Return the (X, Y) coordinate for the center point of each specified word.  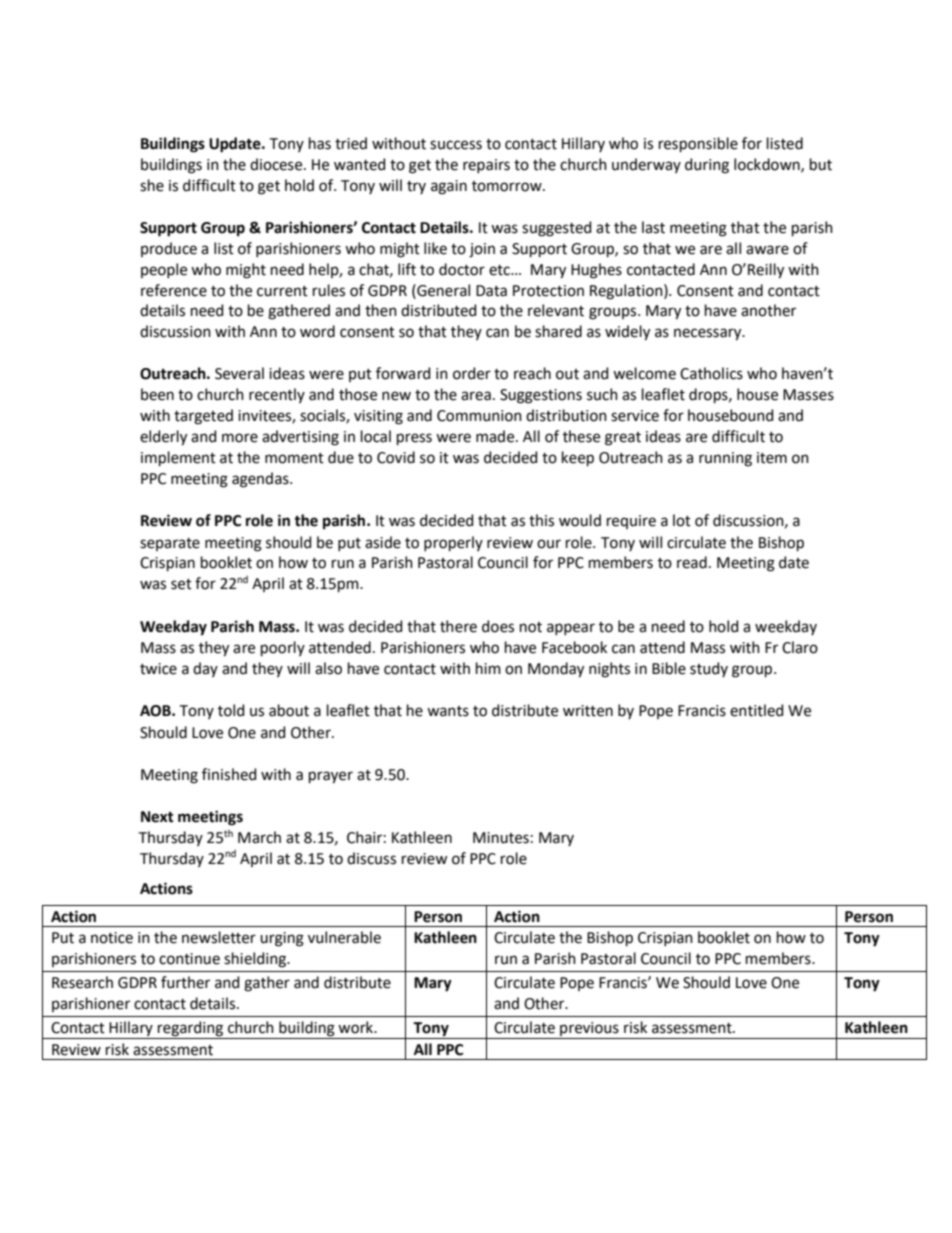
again (449, 187)
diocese (277, 164)
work (357, 1027)
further (185, 982)
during (707, 166)
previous (589, 1029)
